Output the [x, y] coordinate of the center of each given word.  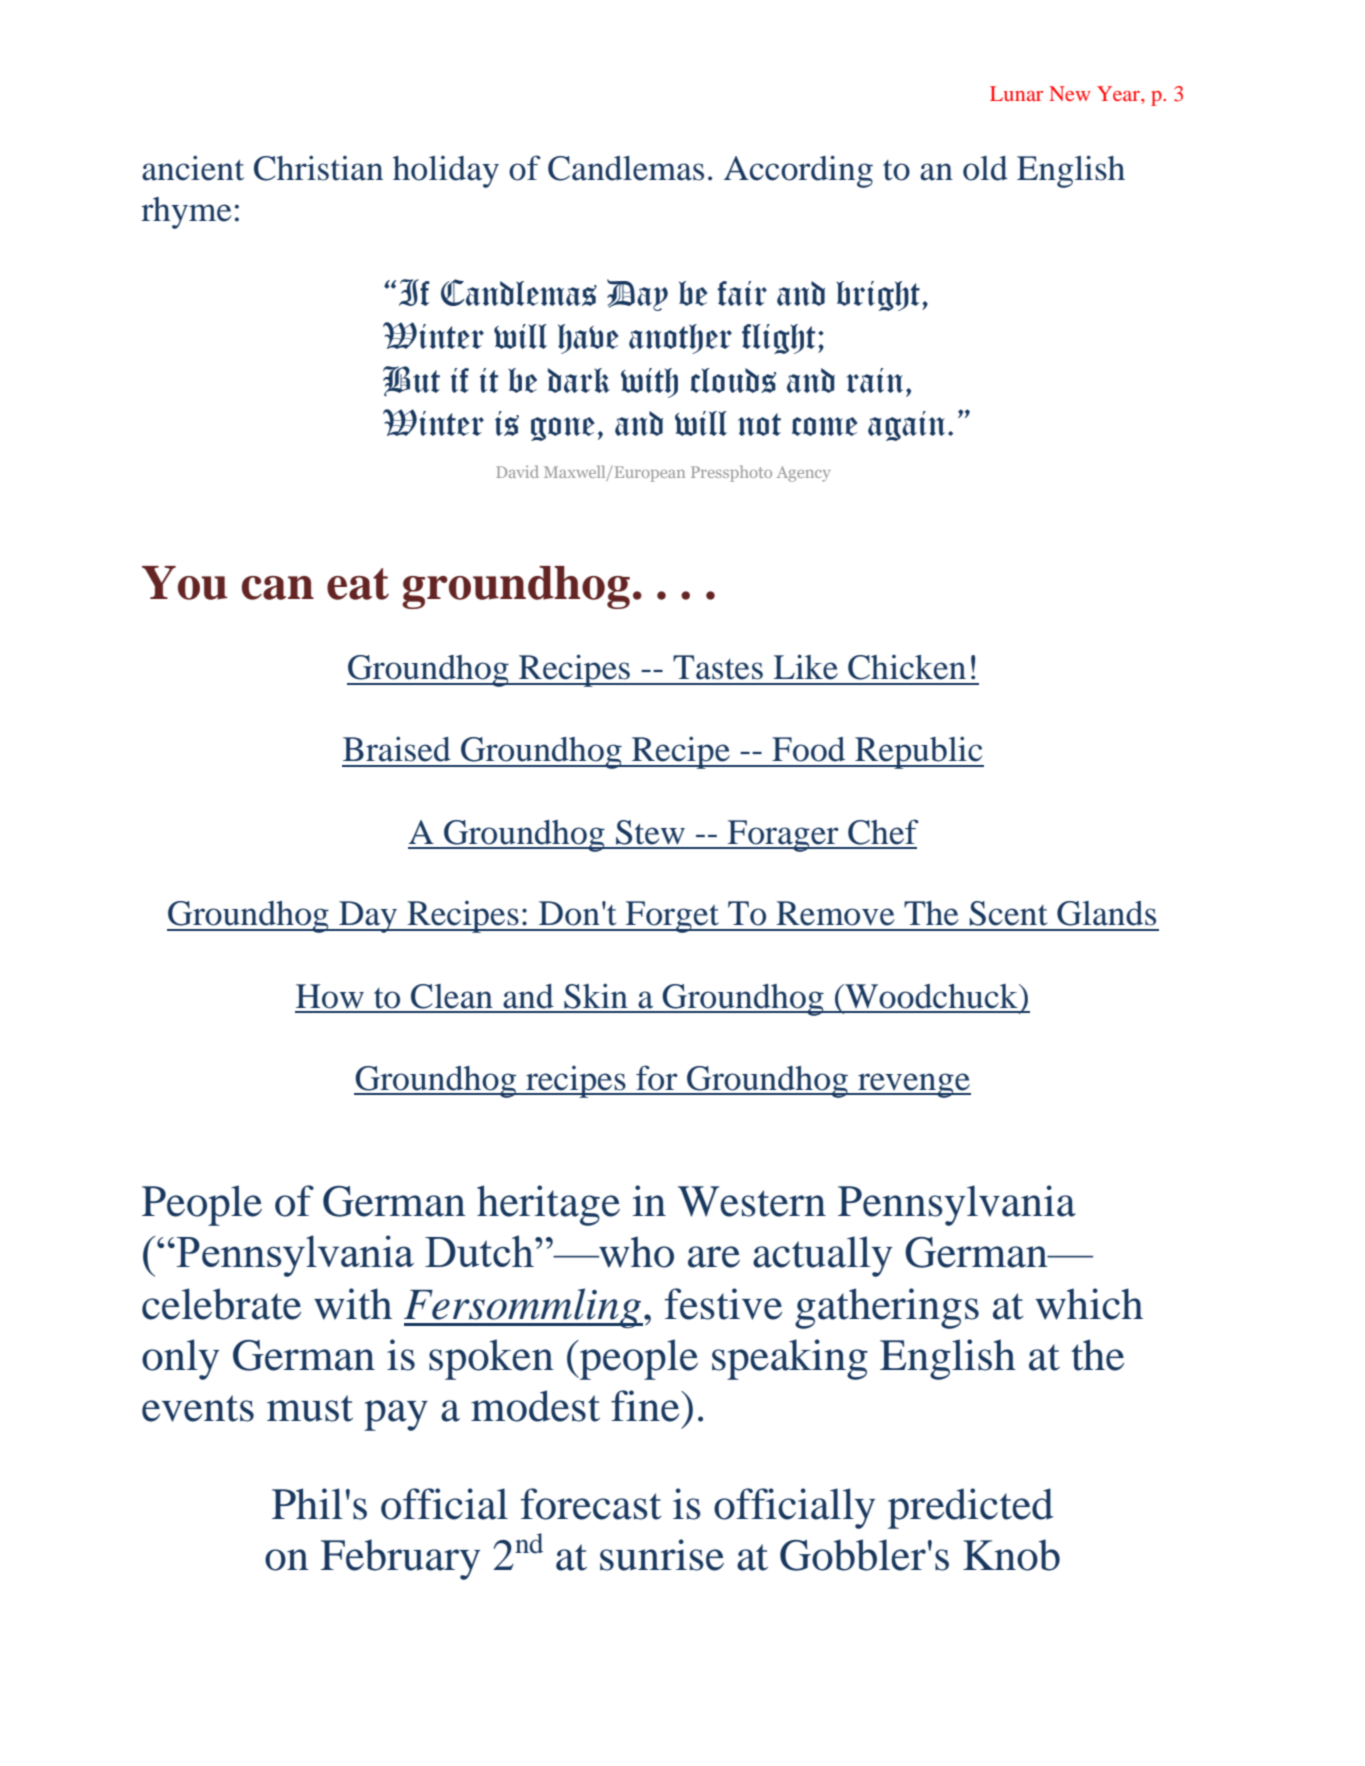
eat [358, 584]
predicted [970, 1508]
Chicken [907, 667]
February [400, 1559]
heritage [548, 1205]
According [798, 171]
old [985, 168]
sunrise [662, 1555]
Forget [672, 917]
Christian [318, 168]
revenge [913, 1085]
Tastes [718, 667]
